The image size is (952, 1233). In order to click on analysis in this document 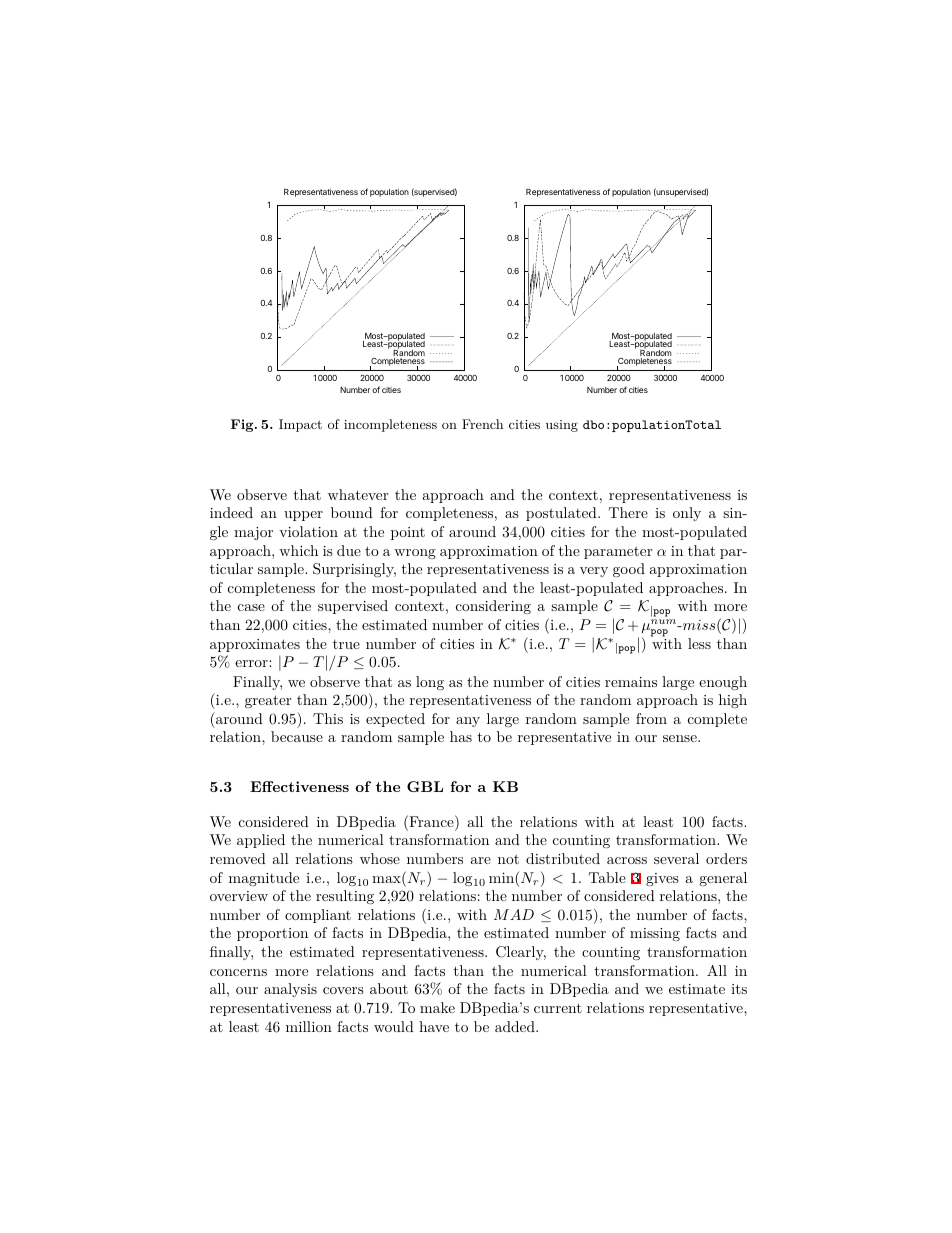, I will do `click(290, 990)`.
